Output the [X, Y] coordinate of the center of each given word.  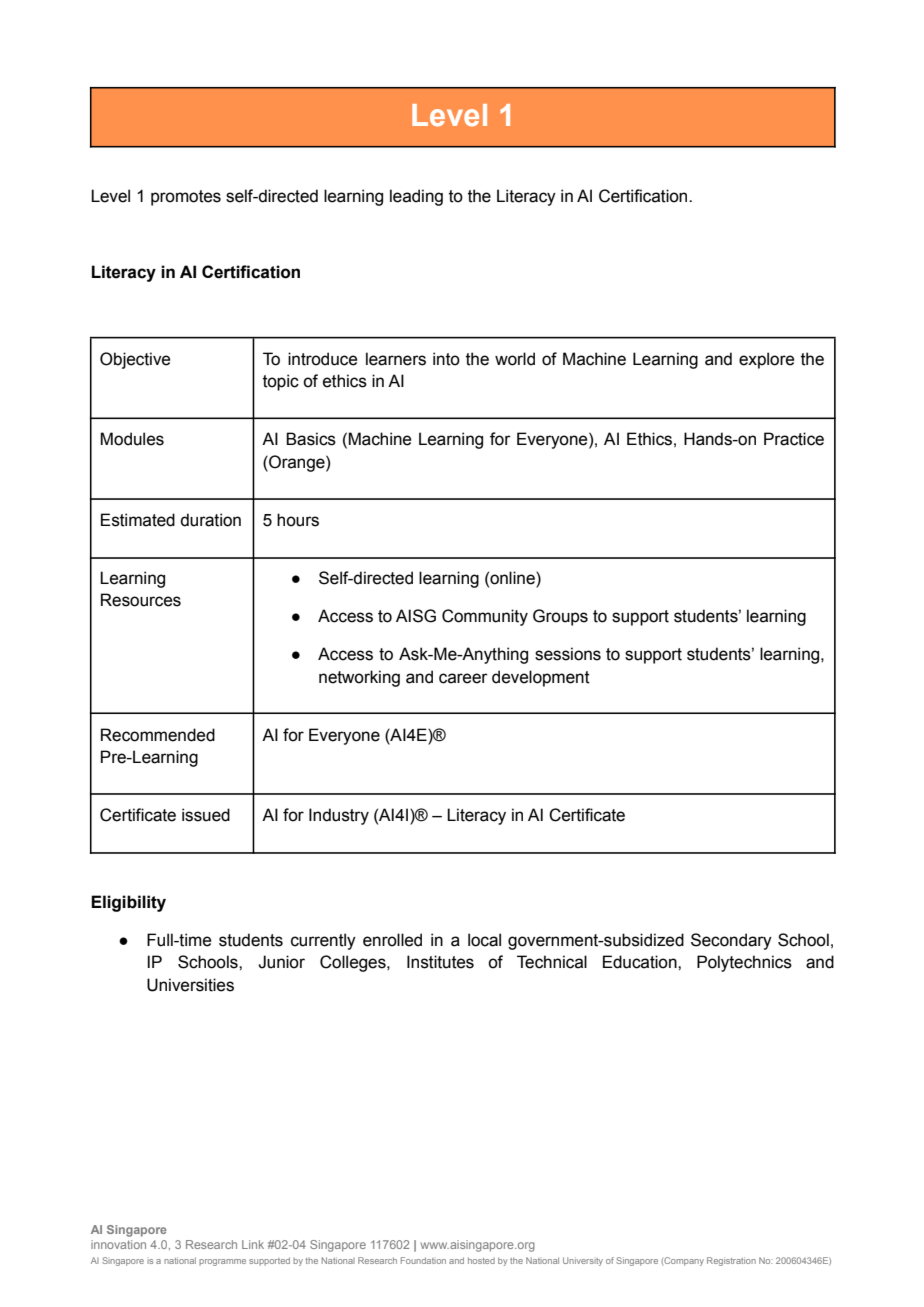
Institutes [440, 962]
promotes [186, 198]
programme [222, 1262]
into [446, 359]
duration [210, 520]
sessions [568, 654]
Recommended [158, 735]
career [463, 678]
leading [416, 197]
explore [766, 360]
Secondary [731, 941]
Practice [794, 439]
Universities [190, 985]
